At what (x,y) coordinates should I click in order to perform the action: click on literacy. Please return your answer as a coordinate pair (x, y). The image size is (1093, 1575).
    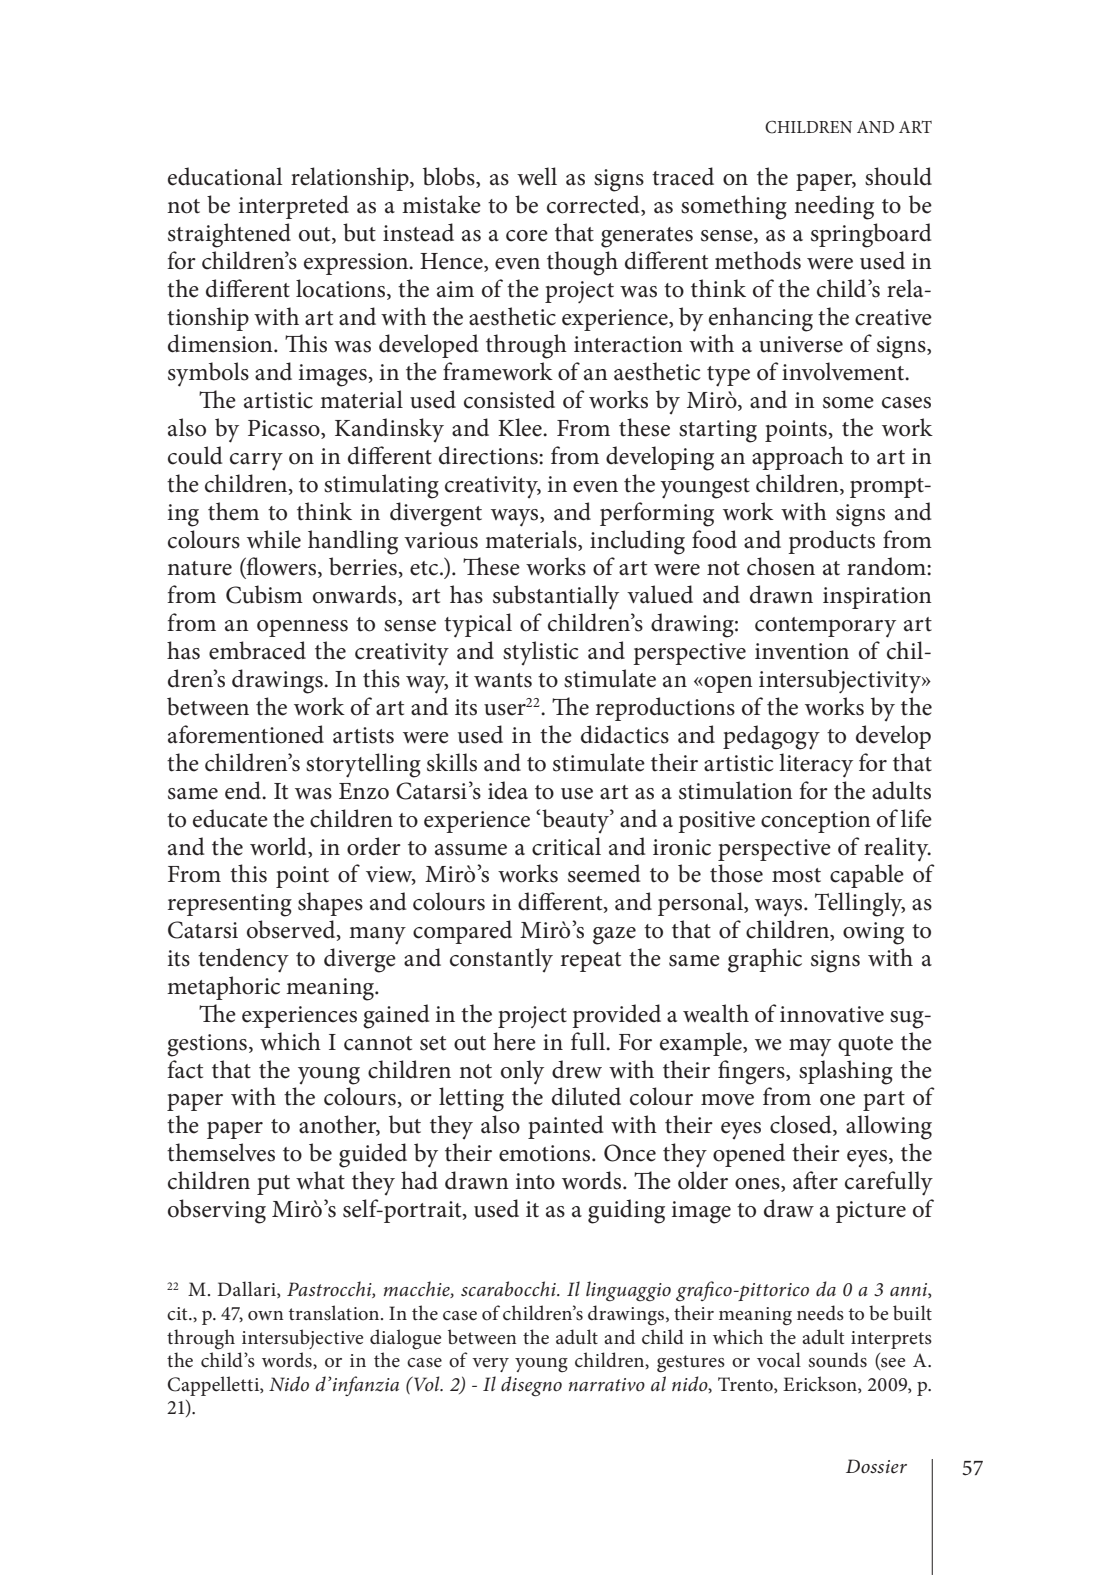
    Looking at the image, I should click on (816, 765).
